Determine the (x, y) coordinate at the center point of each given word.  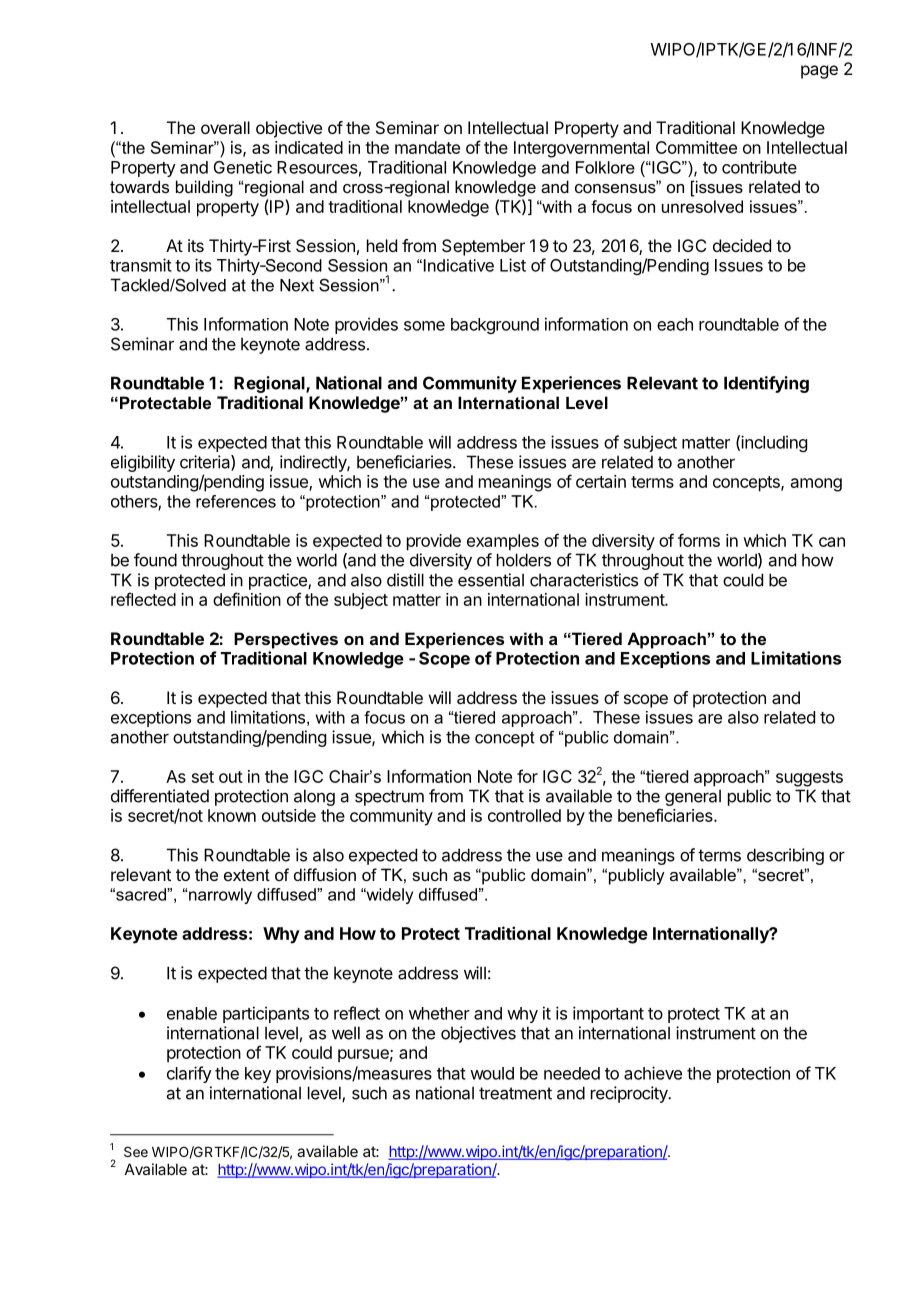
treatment (515, 1093)
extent (247, 875)
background (495, 326)
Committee (696, 147)
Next (297, 285)
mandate (427, 147)
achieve (653, 1073)
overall (225, 127)
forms (699, 540)
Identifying (766, 384)
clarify (189, 1074)
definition (247, 599)
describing (785, 856)
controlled (524, 815)
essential (491, 580)
